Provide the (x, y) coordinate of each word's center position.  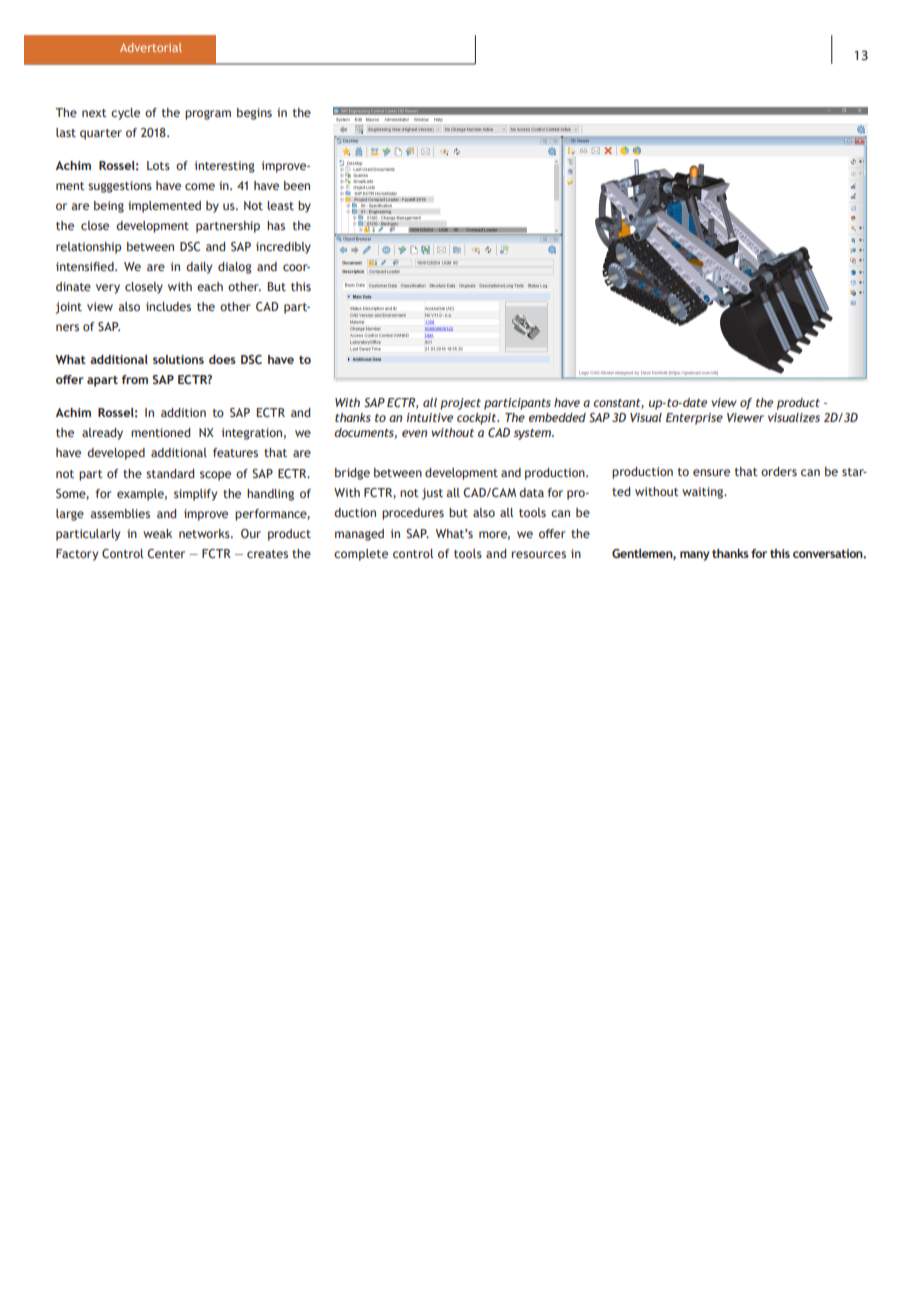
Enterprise (694, 419)
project (460, 404)
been (297, 185)
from (135, 379)
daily (199, 268)
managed (359, 535)
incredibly (283, 248)
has (276, 225)
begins (254, 114)
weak (157, 533)
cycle (125, 114)
